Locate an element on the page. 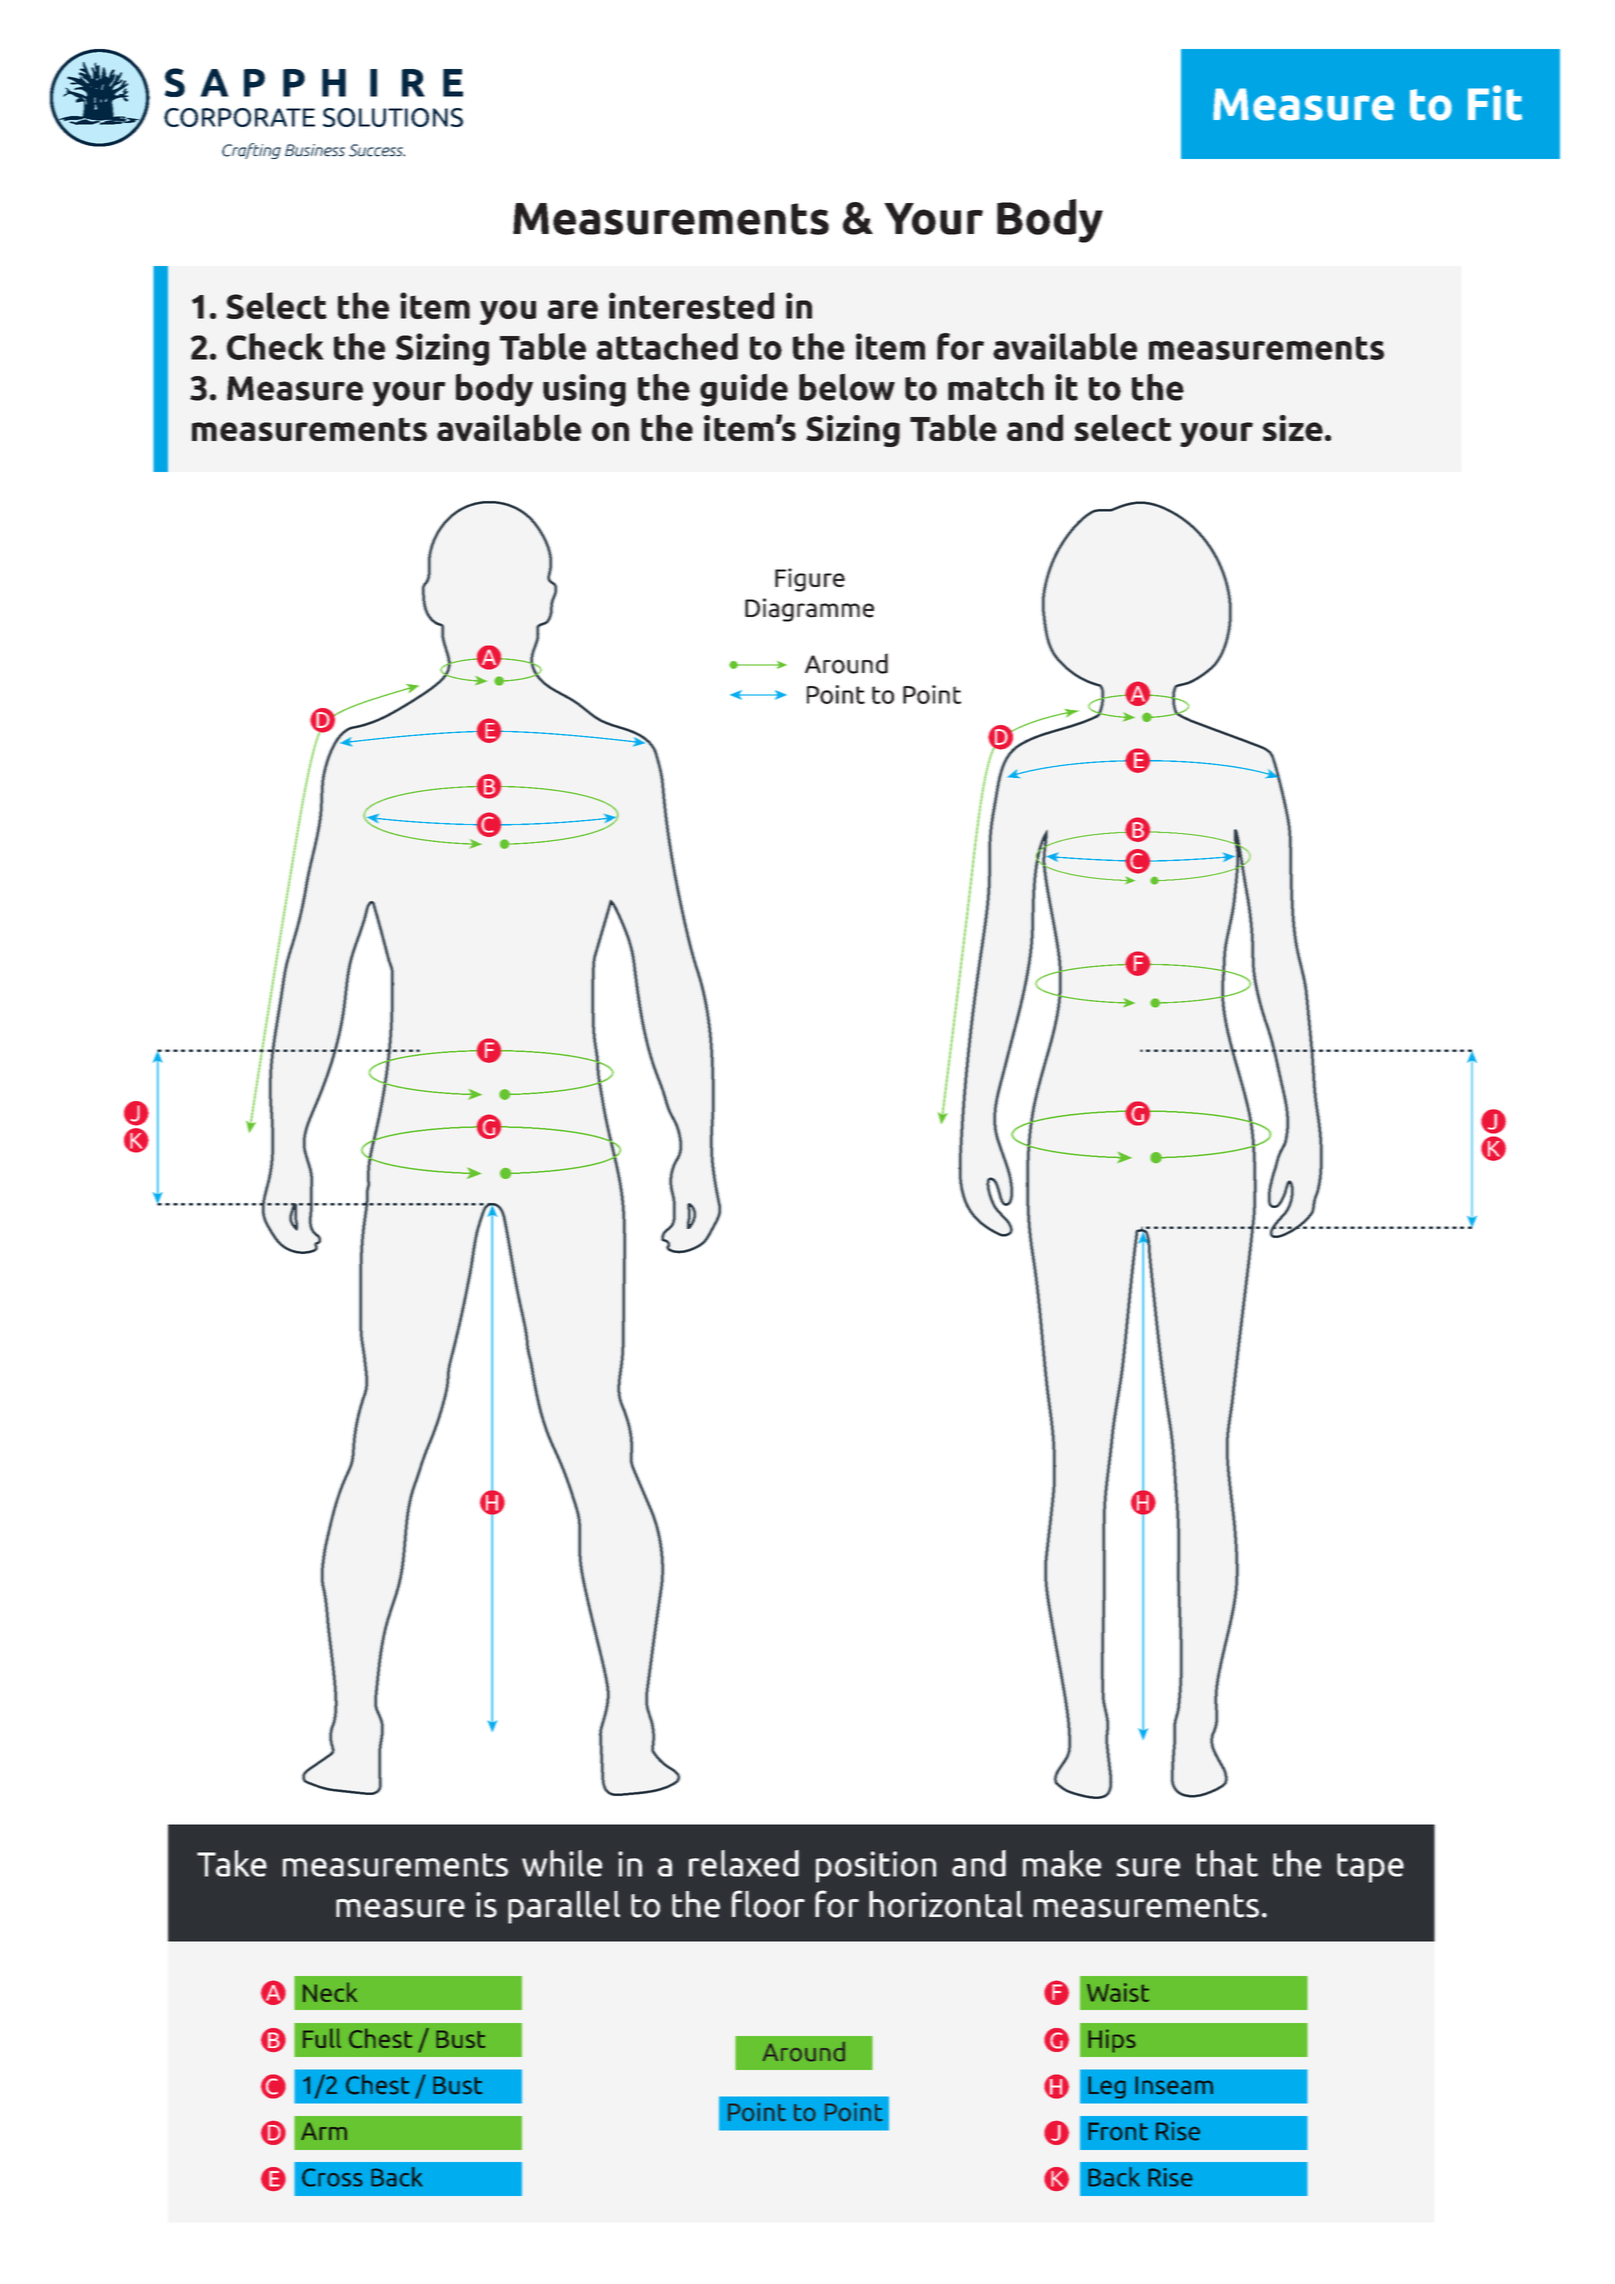  that is located at coordinates (1227, 1863).
